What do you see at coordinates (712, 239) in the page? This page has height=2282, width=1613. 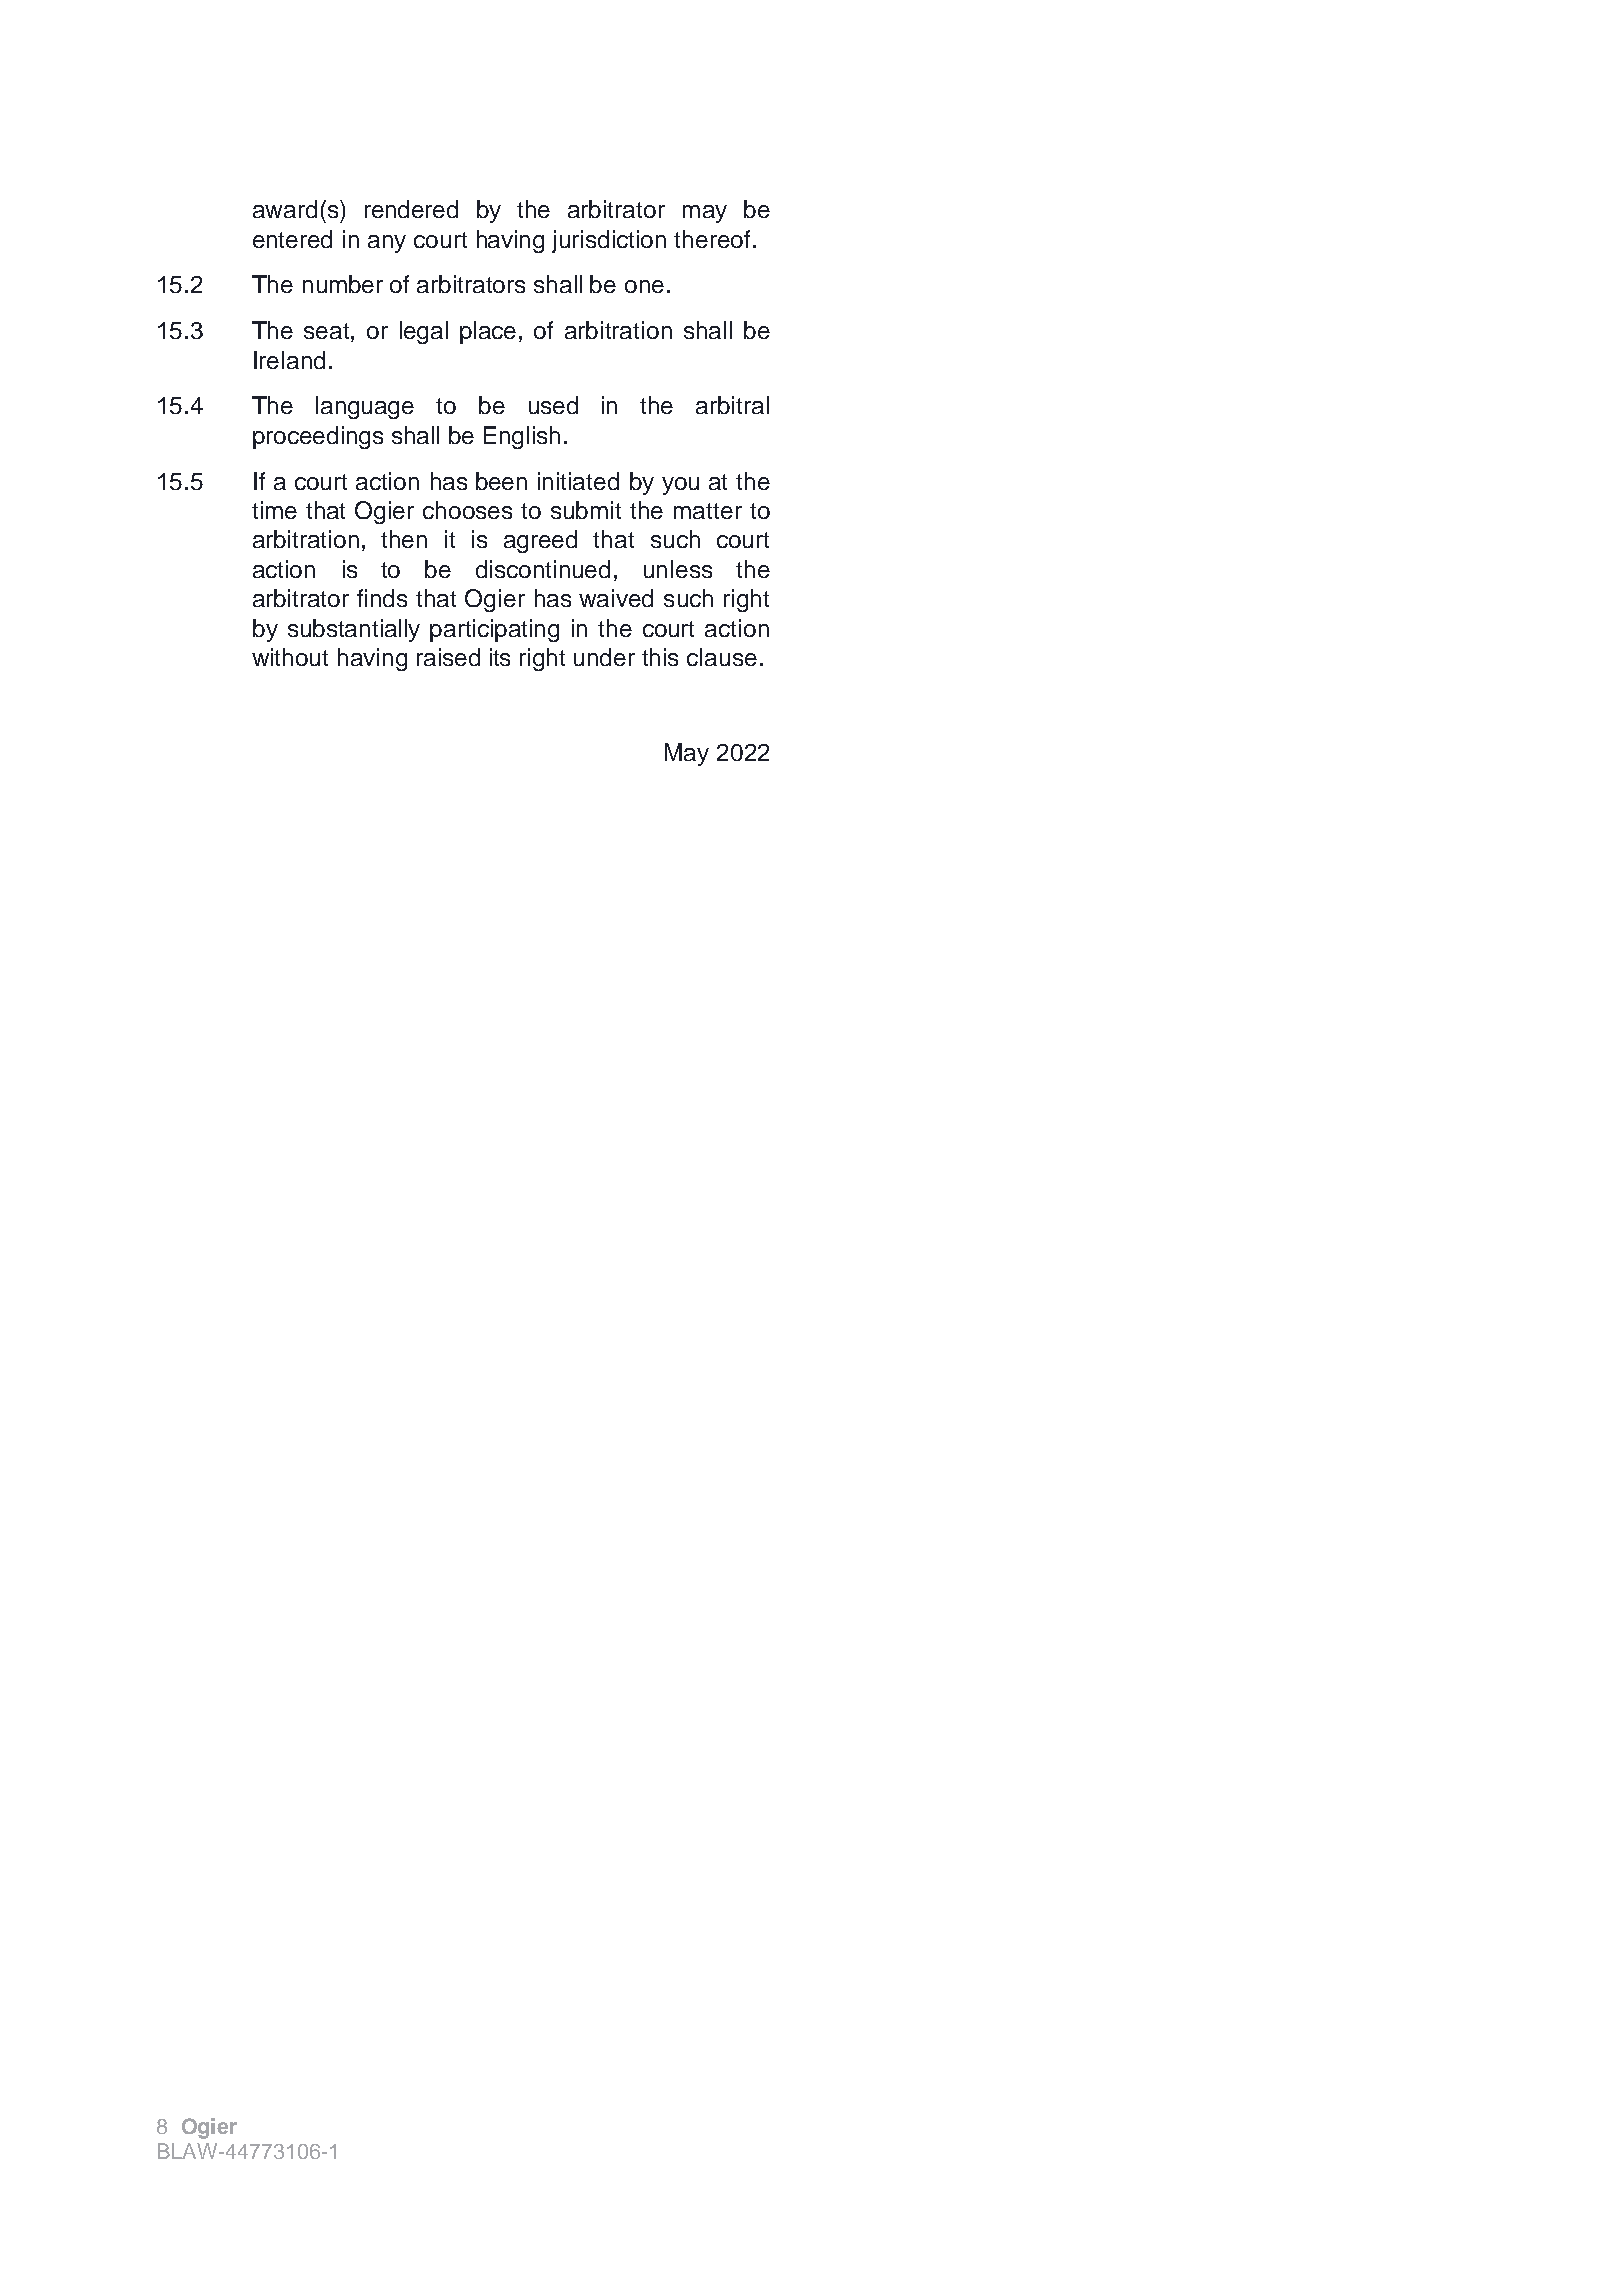 I see `thereof` at bounding box center [712, 239].
